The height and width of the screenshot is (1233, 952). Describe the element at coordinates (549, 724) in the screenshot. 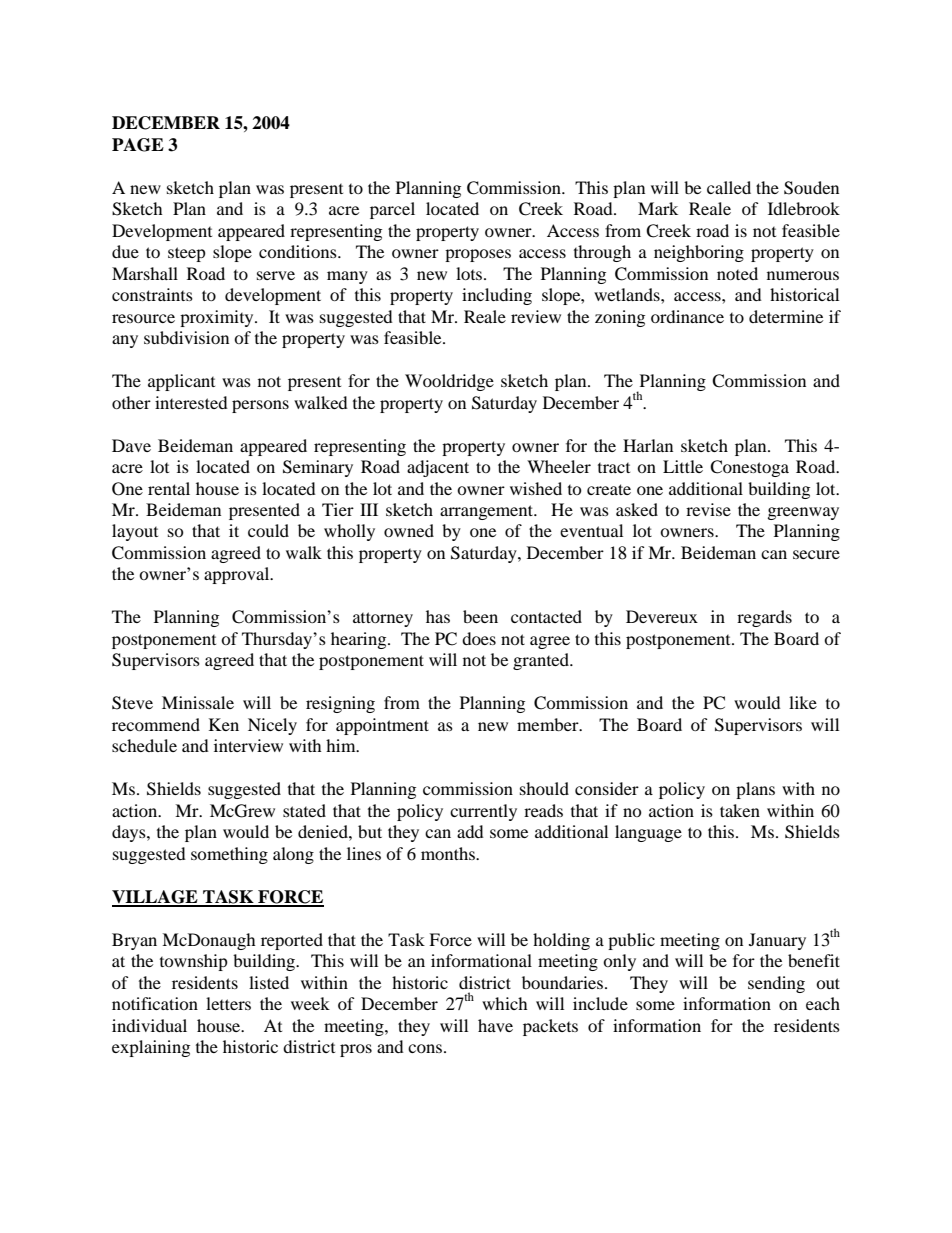

I see `member` at that location.
